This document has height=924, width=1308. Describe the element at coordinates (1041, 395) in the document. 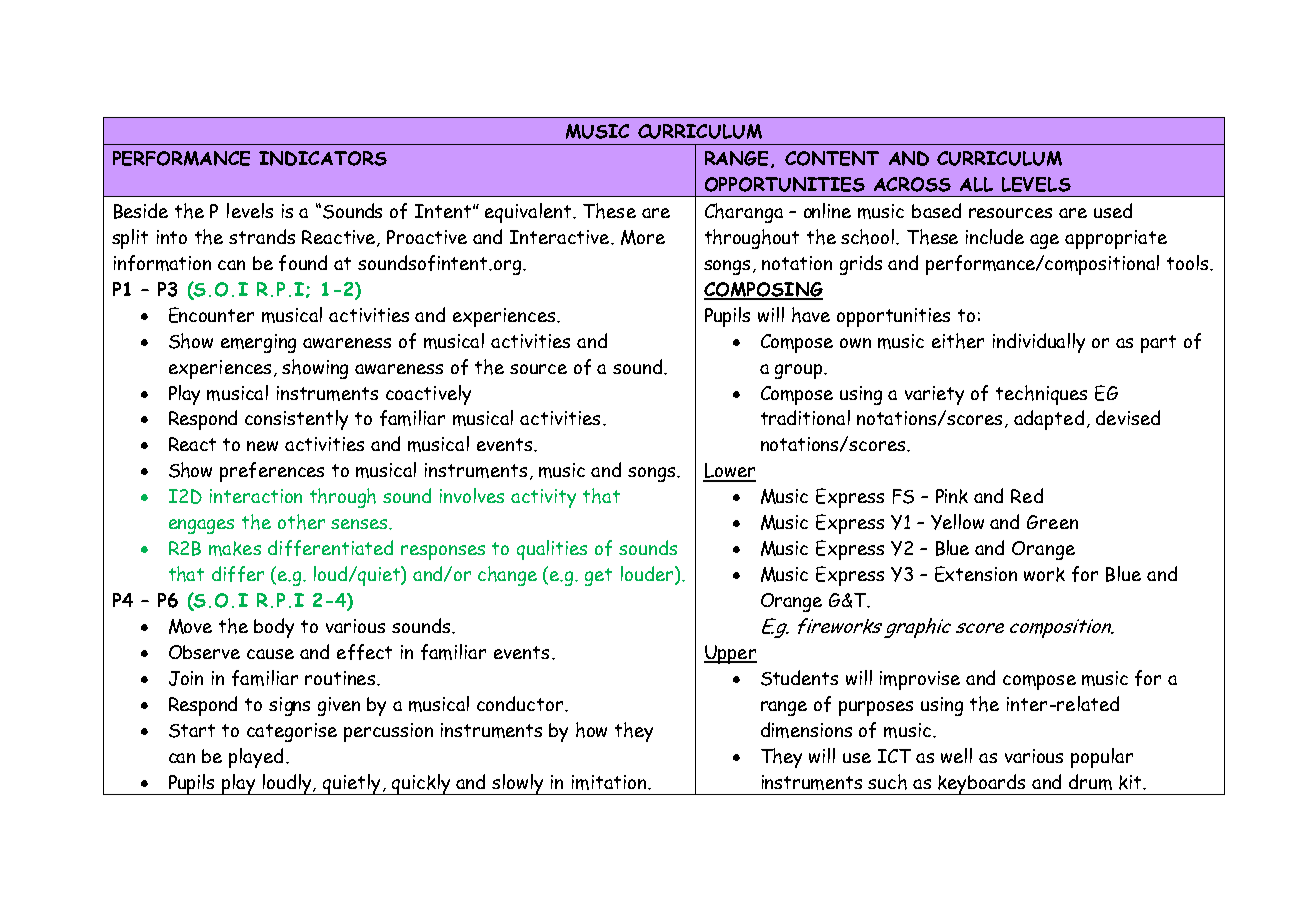

I see `techniques` at that location.
